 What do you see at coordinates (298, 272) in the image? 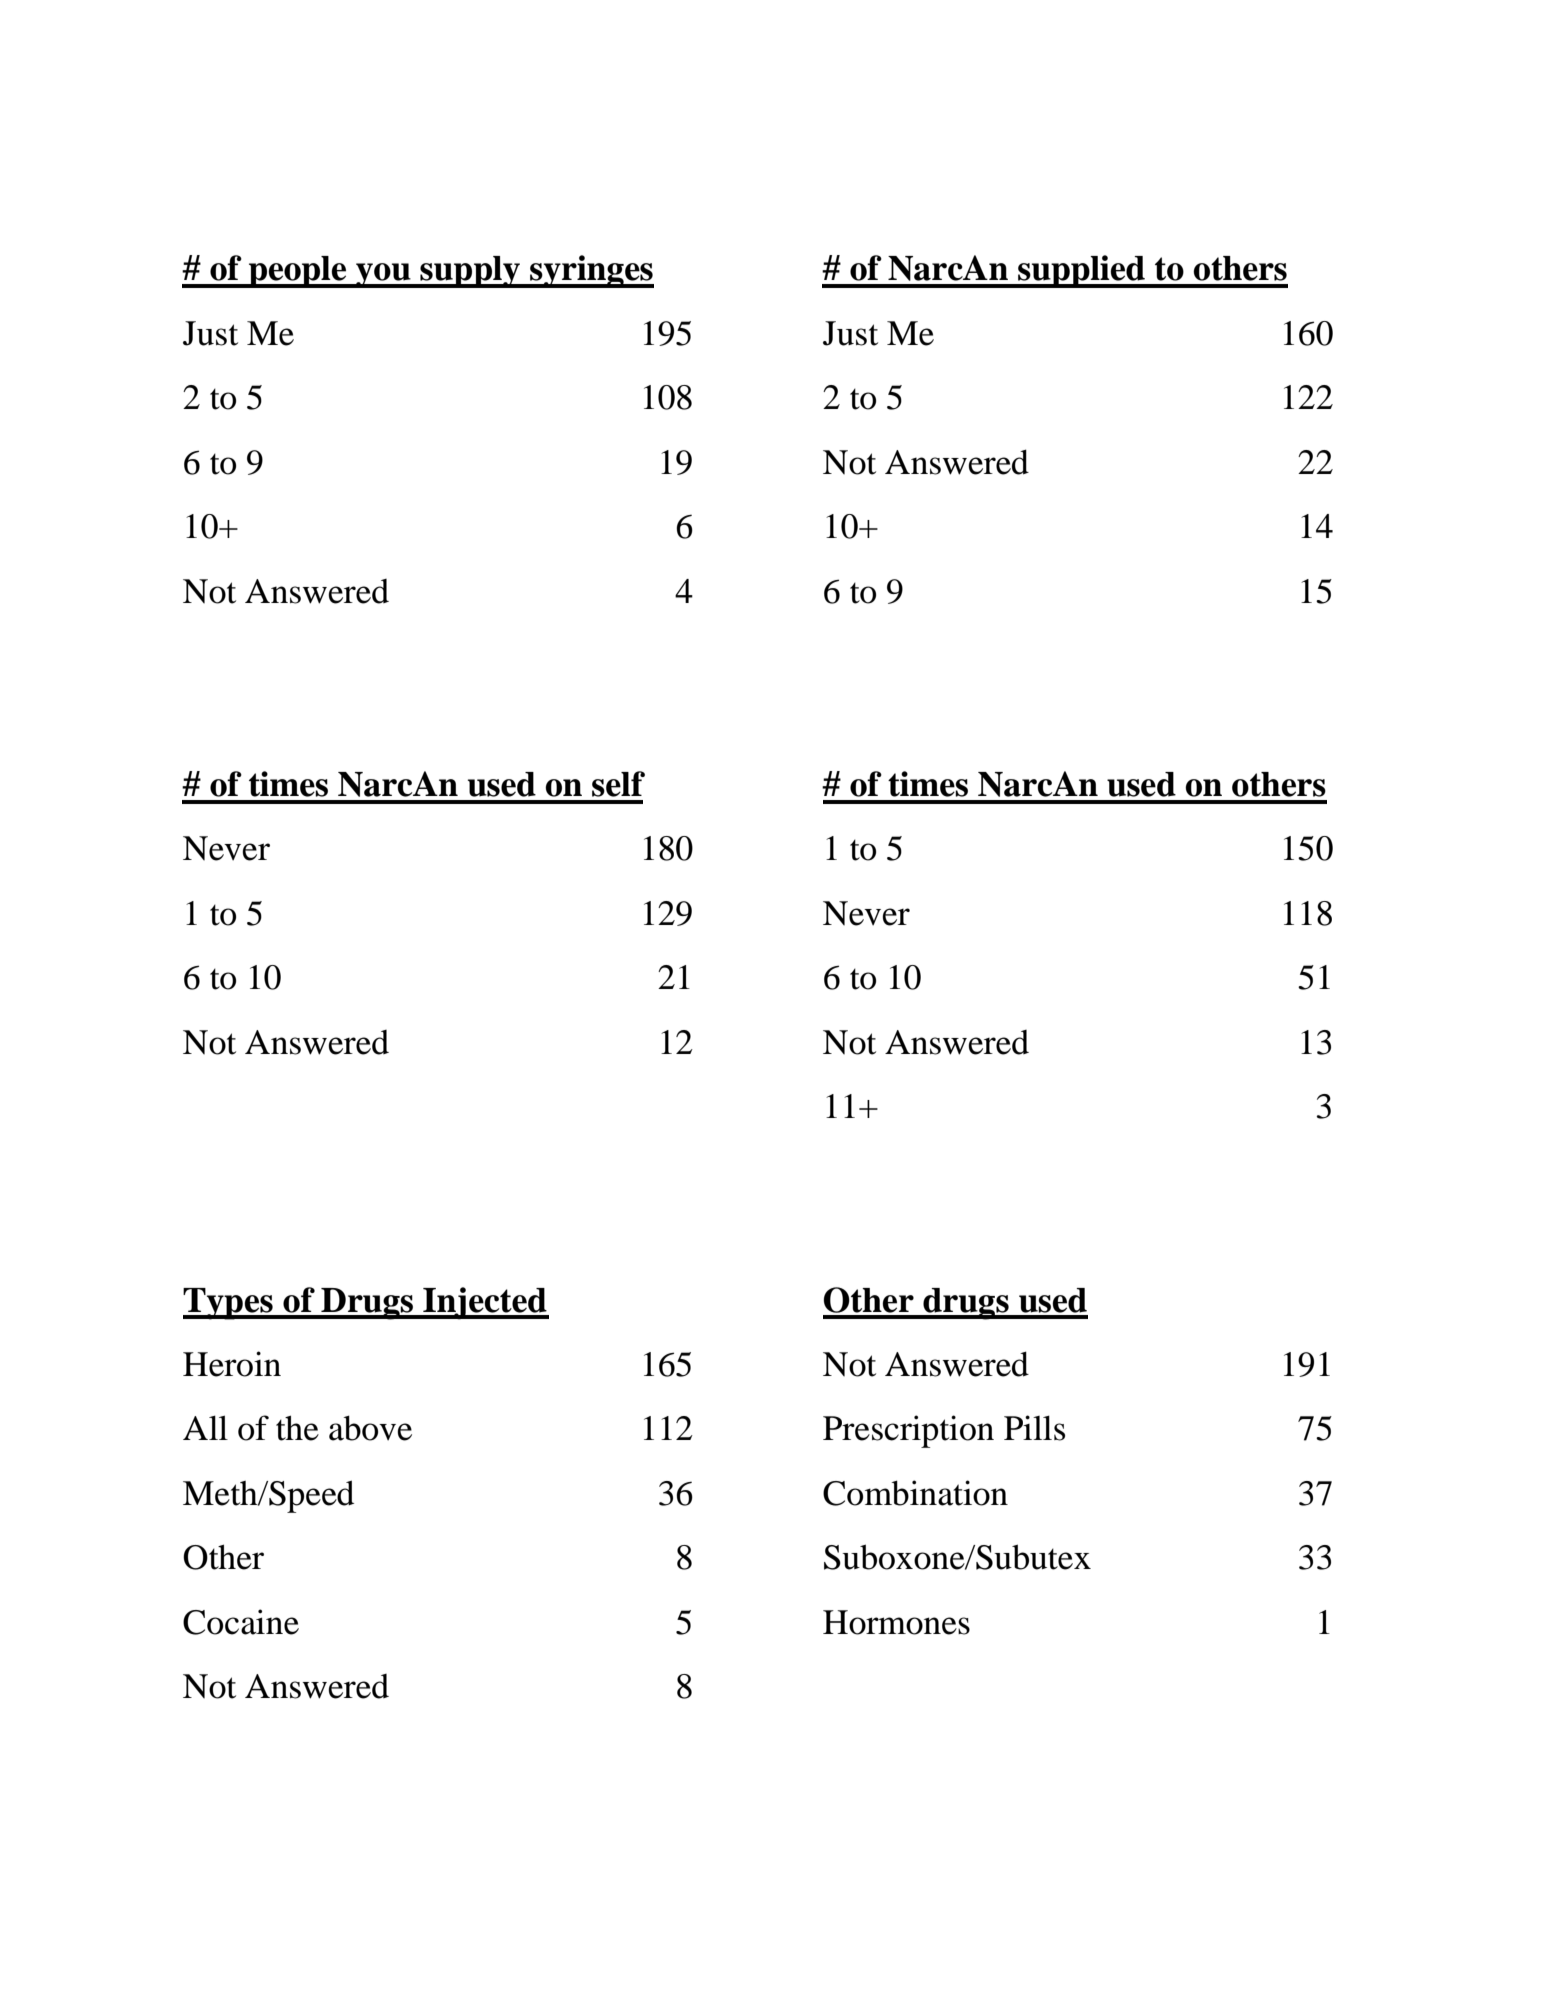
I see `people` at bounding box center [298, 272].
